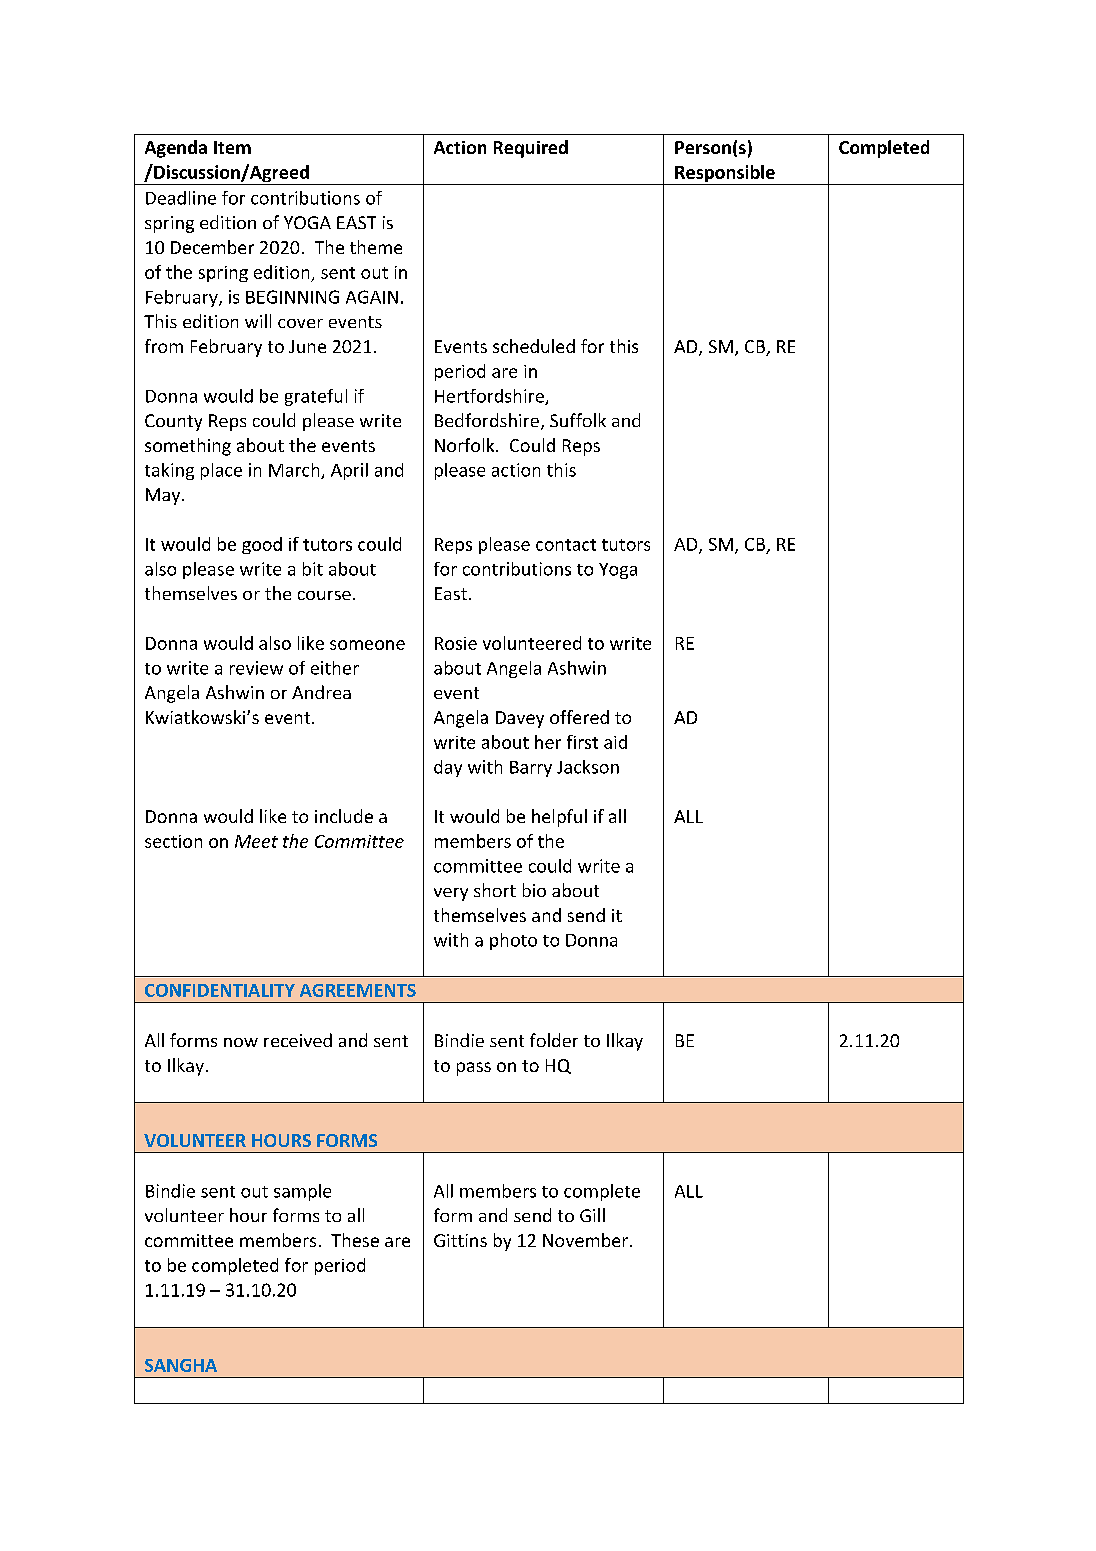 The height and width of the screenshot is (1551, 1096). What do you see at coordinates (220, 990) in the screenshot?
I see `CONFIDENTIALITY` at bounding box center [220, 990].
